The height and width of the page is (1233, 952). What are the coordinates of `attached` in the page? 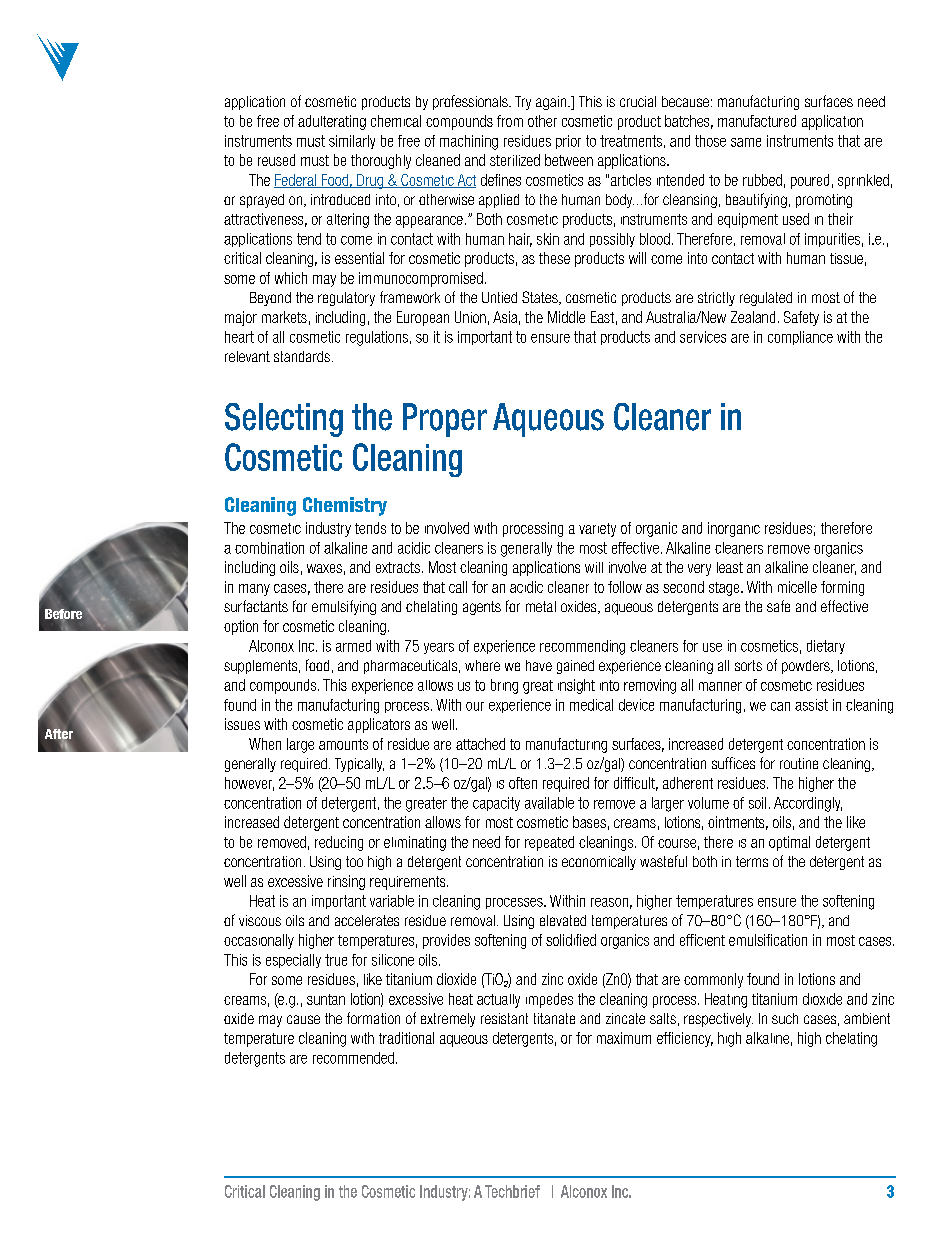 It's located at (480, 744).
